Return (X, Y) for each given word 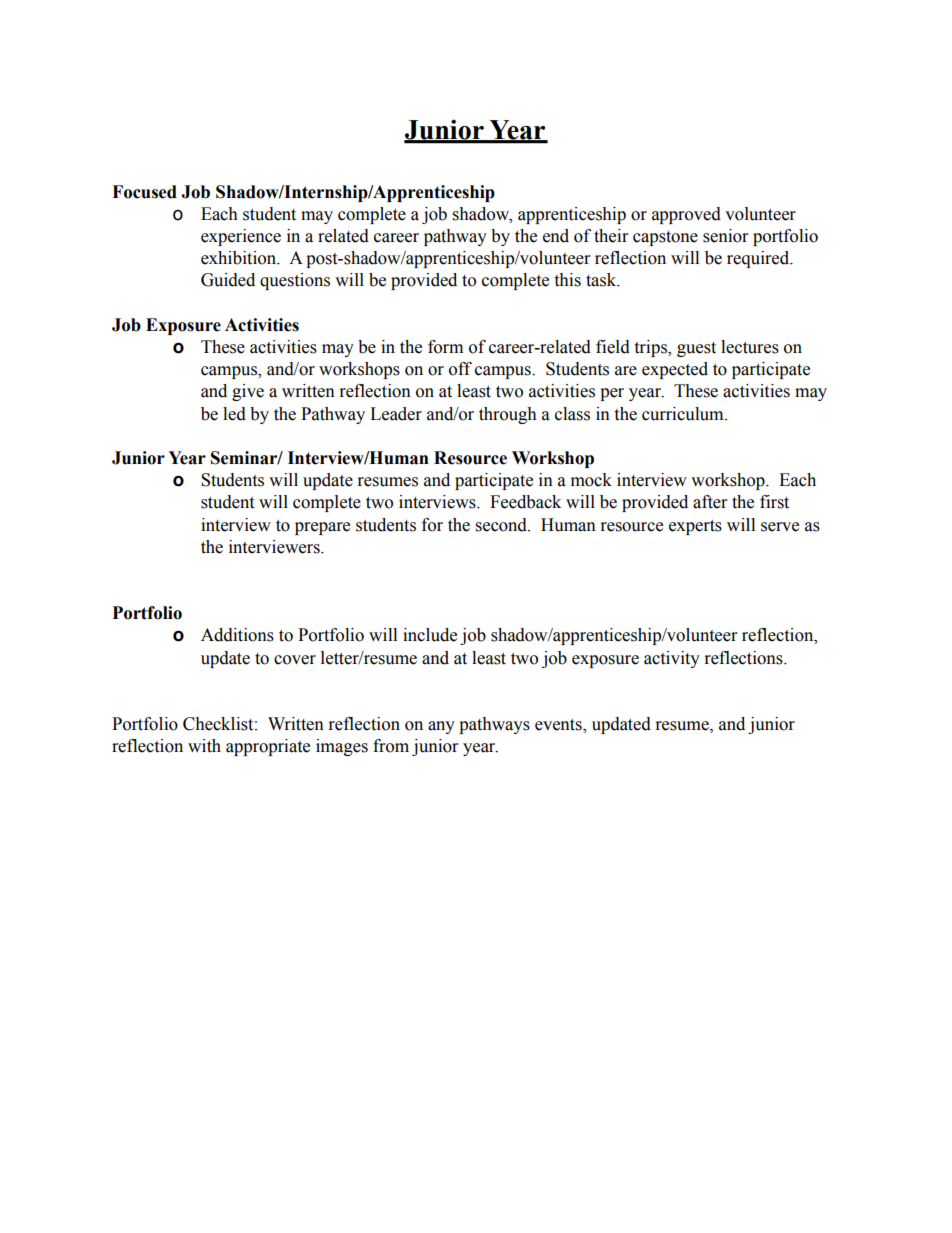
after (710, 502)
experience (241, 237)
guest (696, 349)
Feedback (525, 502)
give (248, 392)
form (445, 347)
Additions (237, 635)
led (234, 414)
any (441, 727)
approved (686, 215)
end (556, 236)
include (430, 635)
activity (672, 659)
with (204, 746)
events (559, 726)
